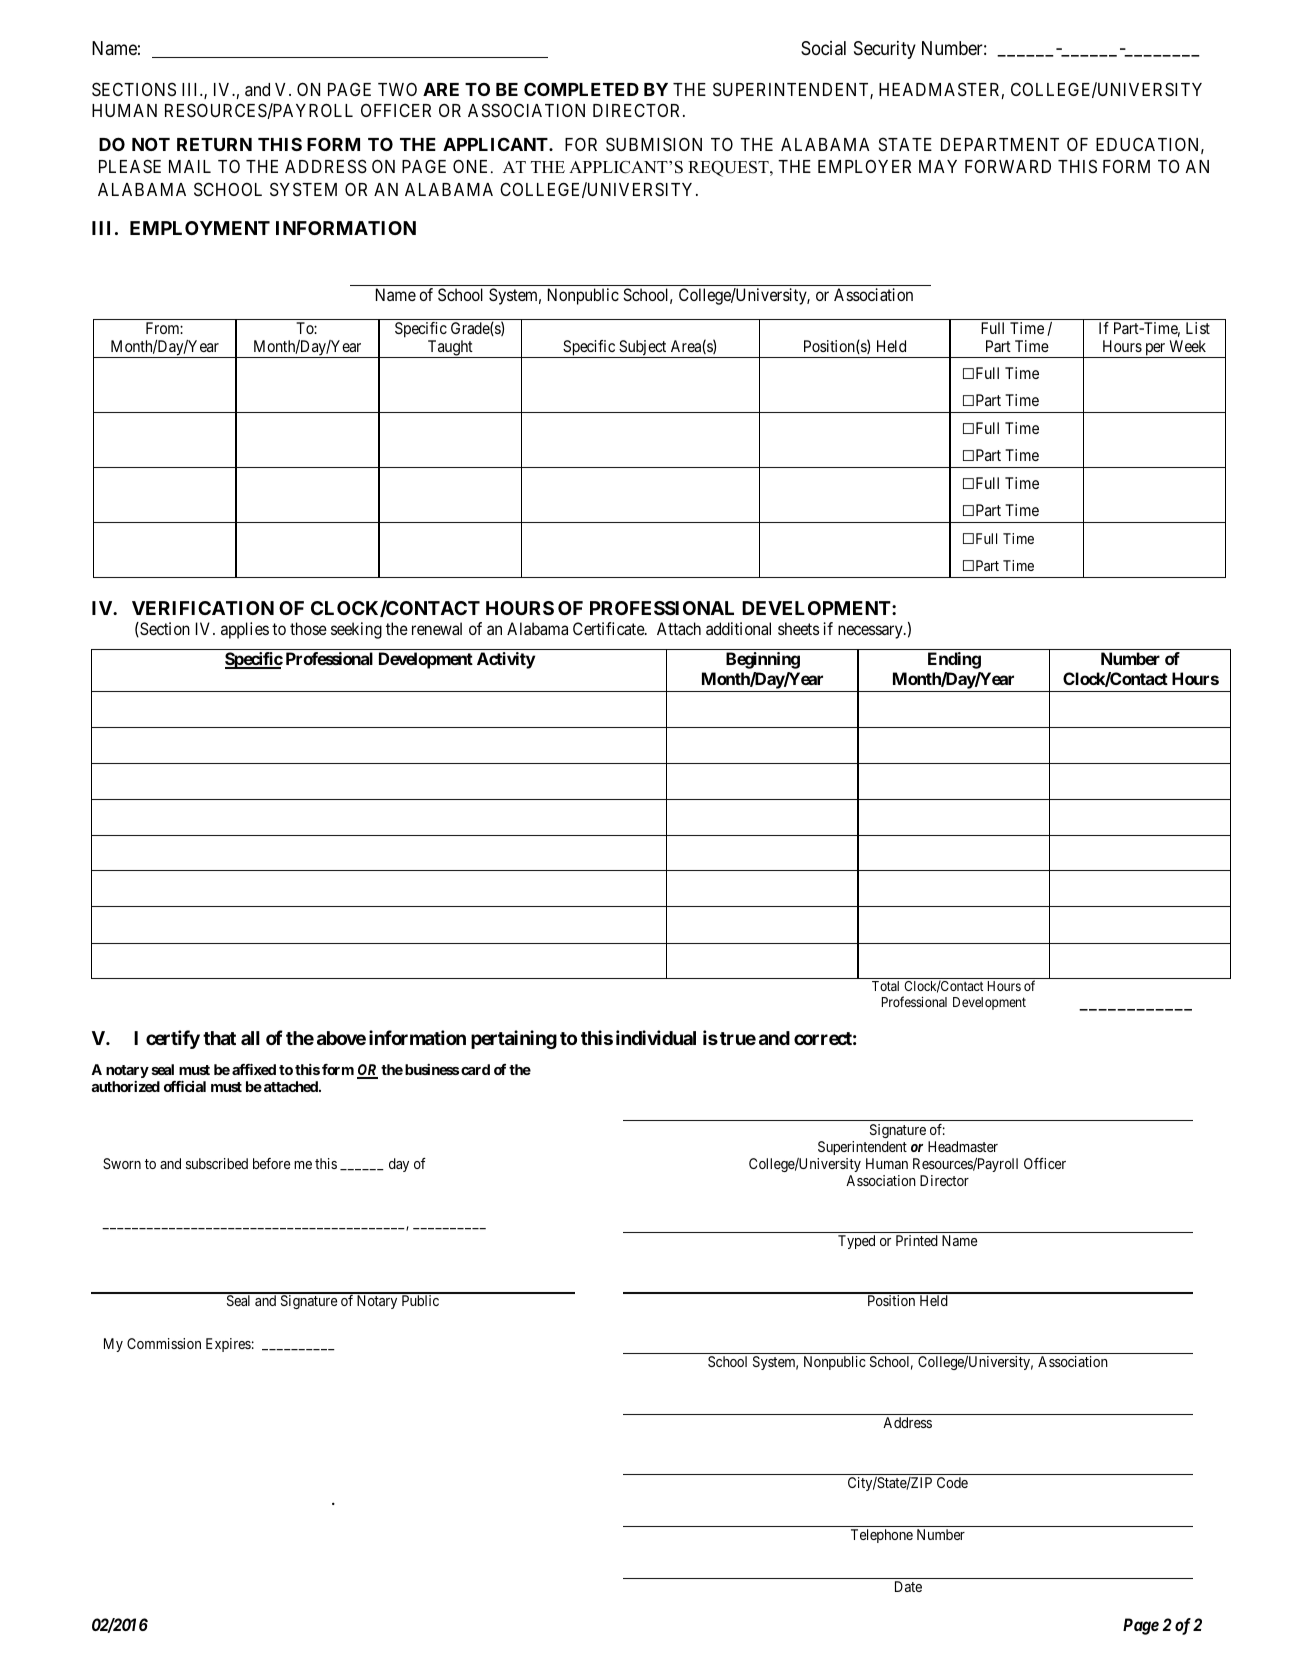 The height and width of the screenshot is (1675, 1294). I want to click on Expires, so click(228, 1345).
